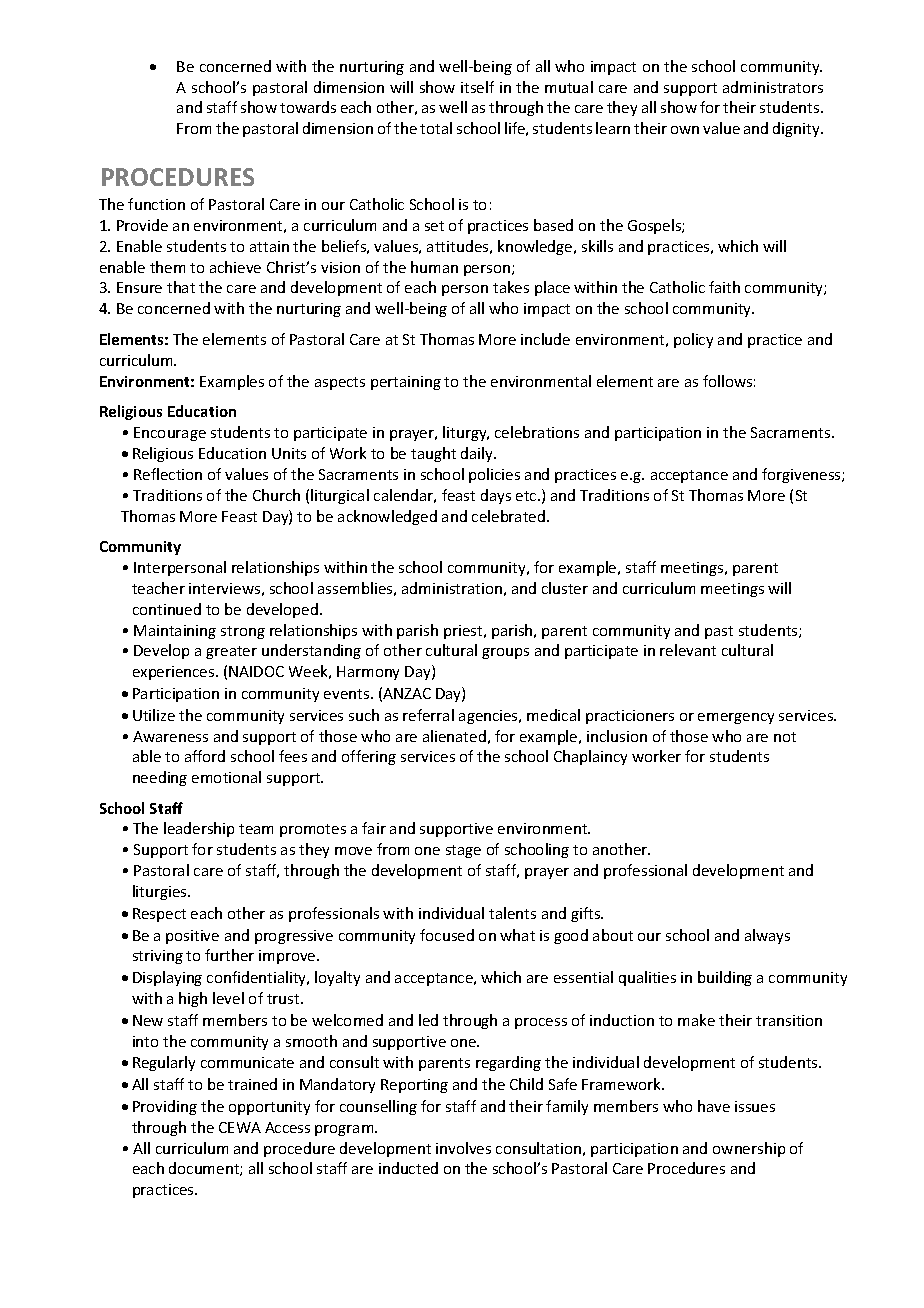 Image resolution: width=924 pixels, height=1308 pixels. I want to click on Reflection, so click(168, 474).
